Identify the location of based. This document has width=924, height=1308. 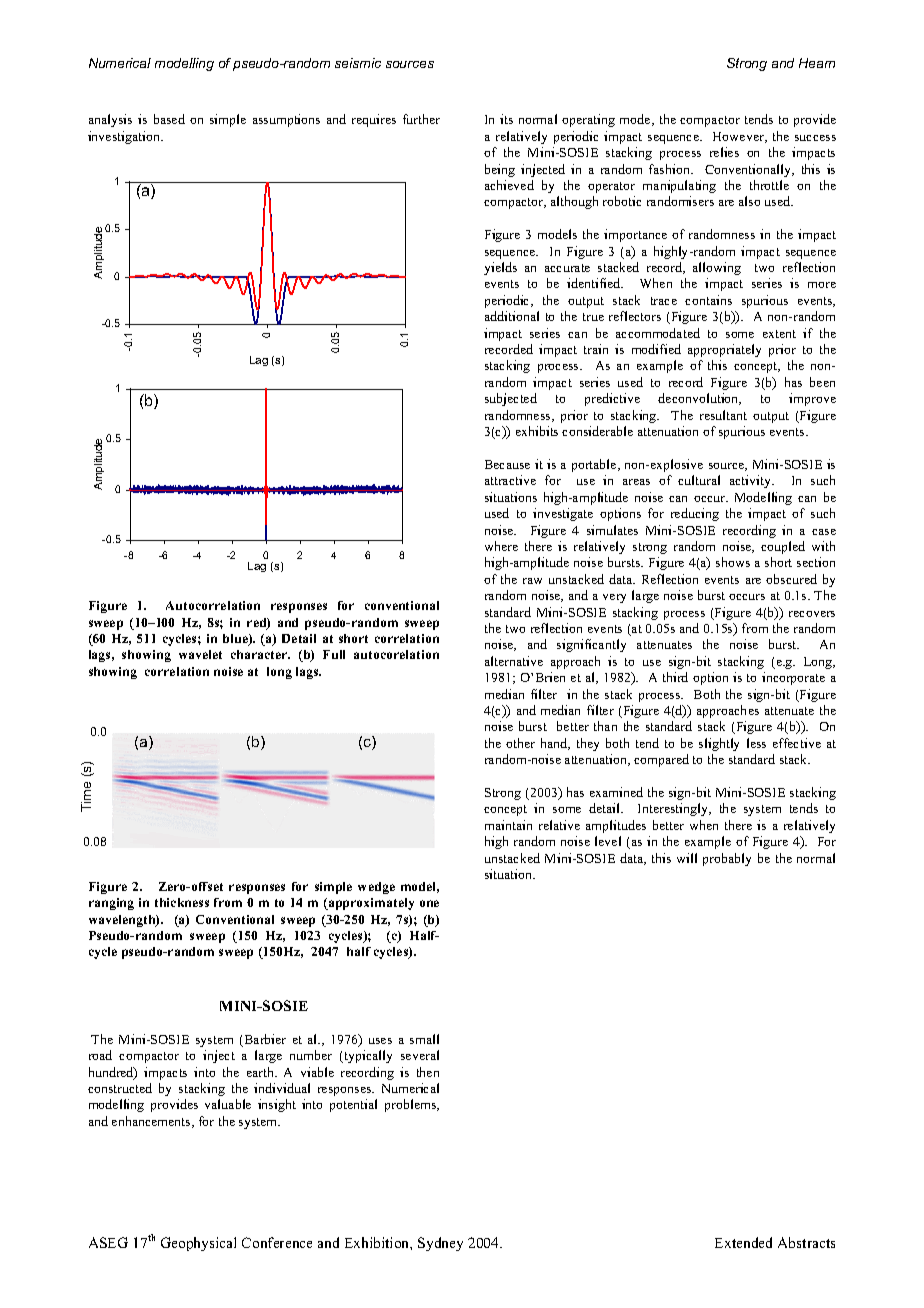
(169, 119).
